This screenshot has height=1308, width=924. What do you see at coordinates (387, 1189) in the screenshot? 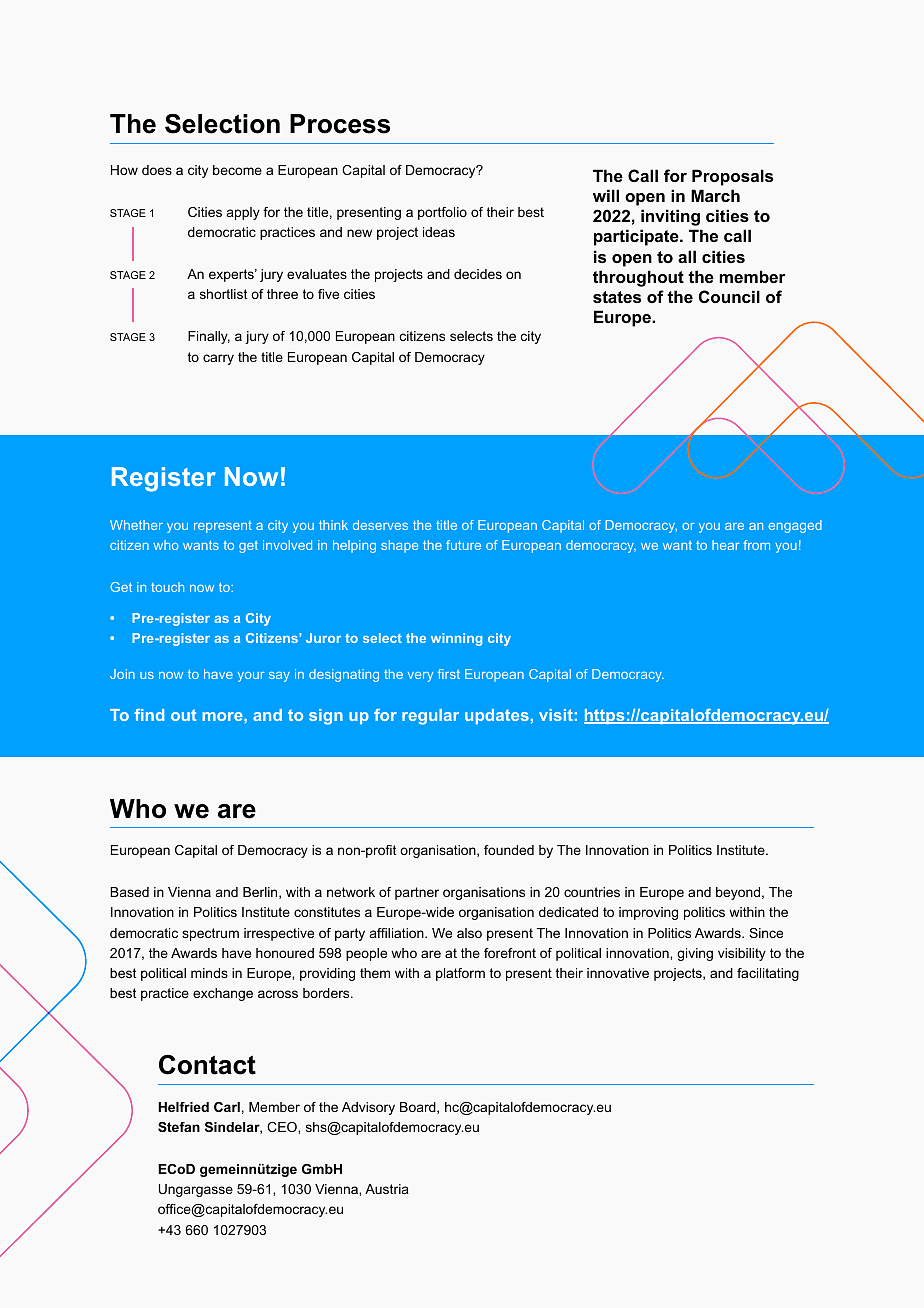
I see `Austria` at bounding box center [387, 1189].
